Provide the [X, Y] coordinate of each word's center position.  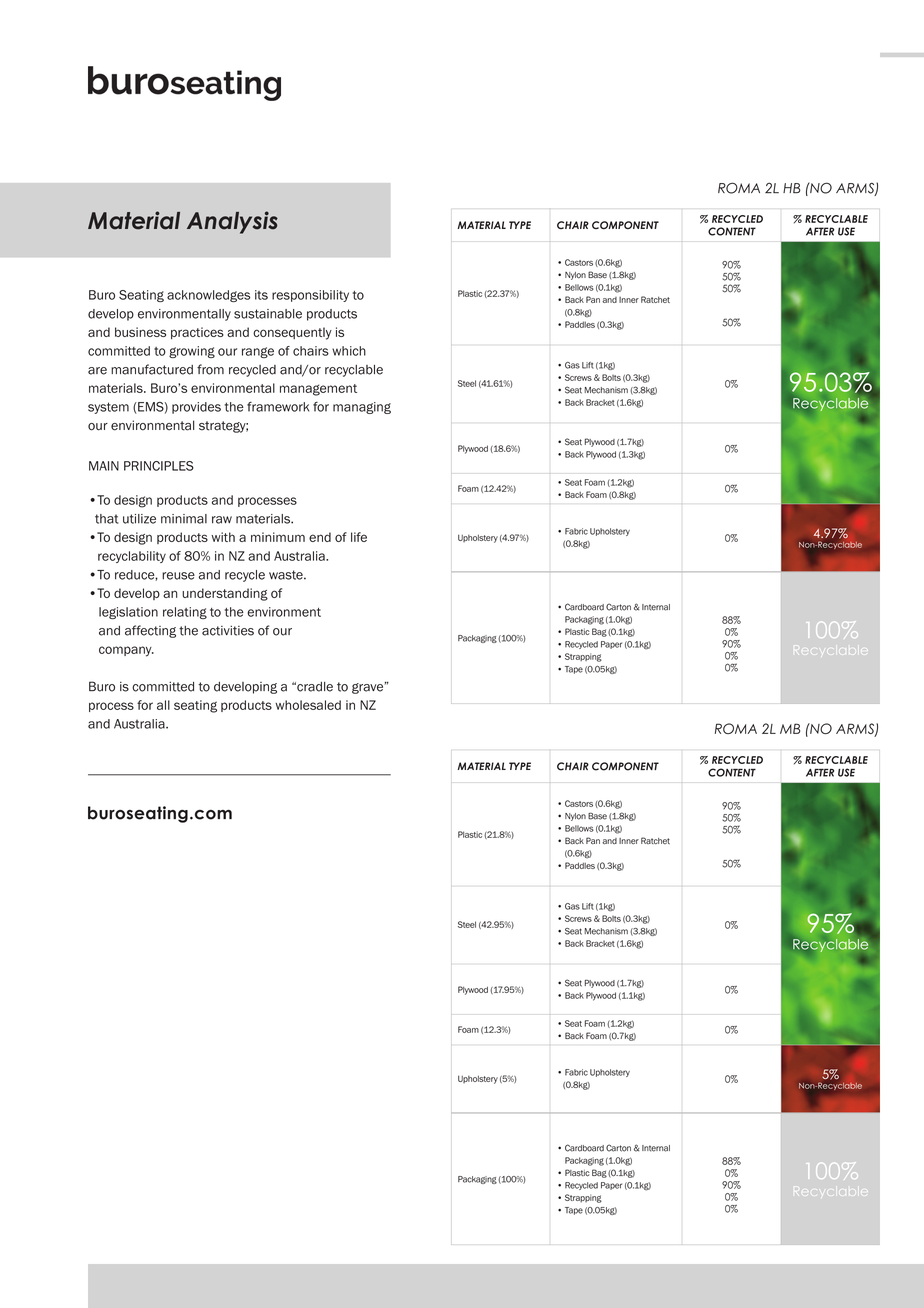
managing [362, 408]
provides [196, 408]
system [108, 408]
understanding [225, 594]
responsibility [310, 296]
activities [228, 630]
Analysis [232, 222]
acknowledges [208, 296]
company [126, 651]
